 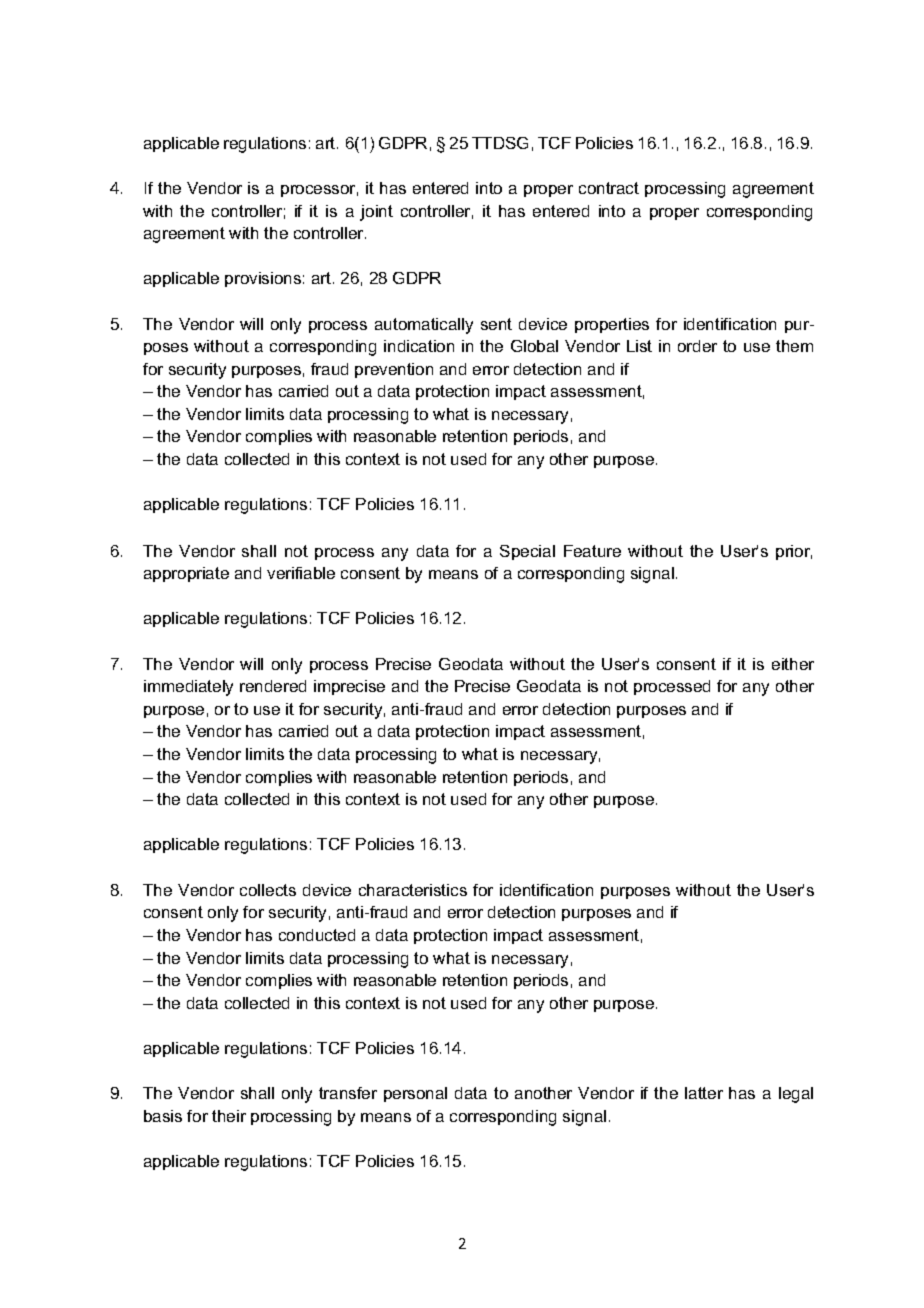 I want to click on contract, so click(x=609, y=188).
